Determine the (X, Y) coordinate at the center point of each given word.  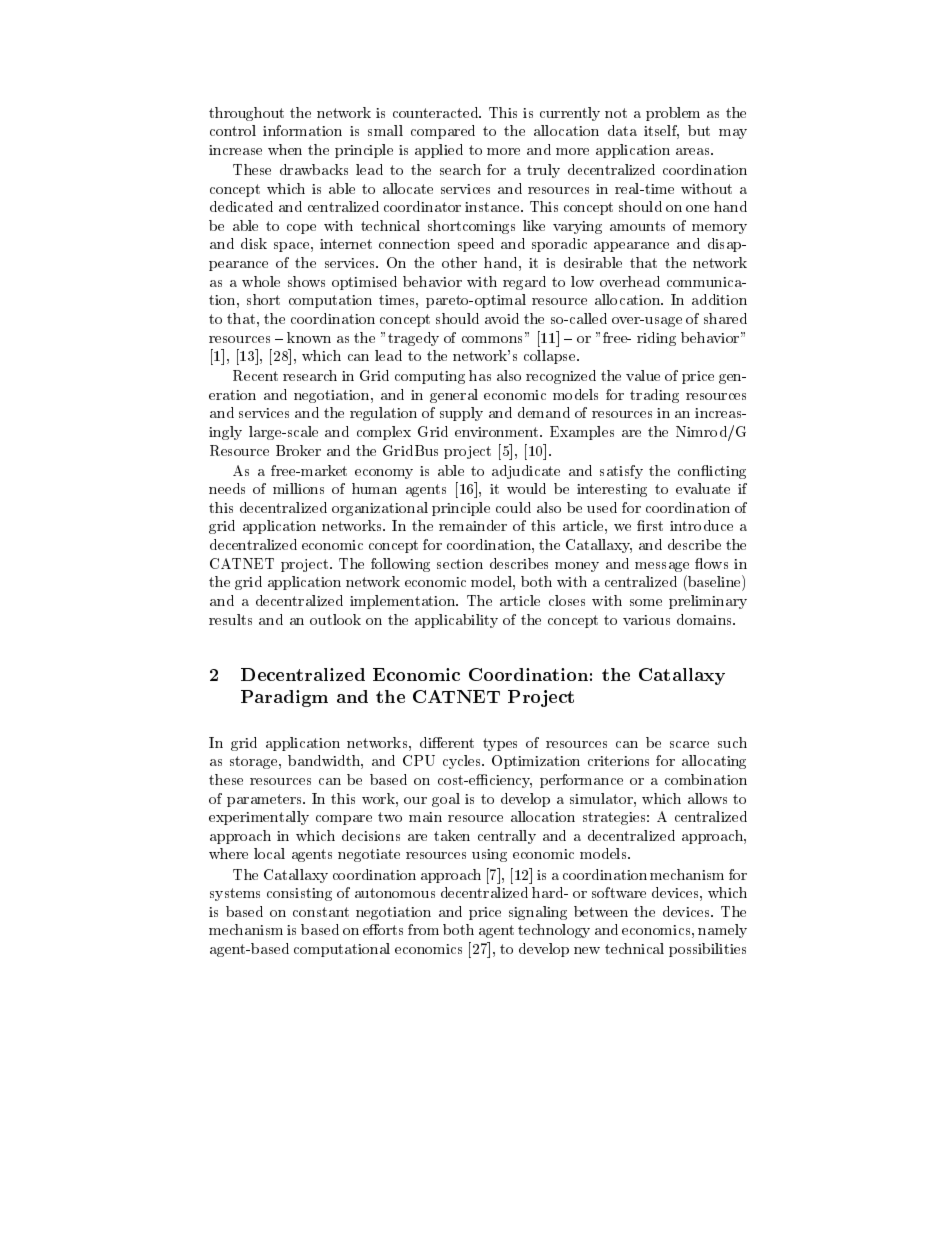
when (285, 149)
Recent (255, 375)
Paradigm (284, 698)
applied (439, 151)
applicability (456, 621)
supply (461, 414)
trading (654, 396)
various (646, 620)
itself (661, 132)
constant (321, 912)
